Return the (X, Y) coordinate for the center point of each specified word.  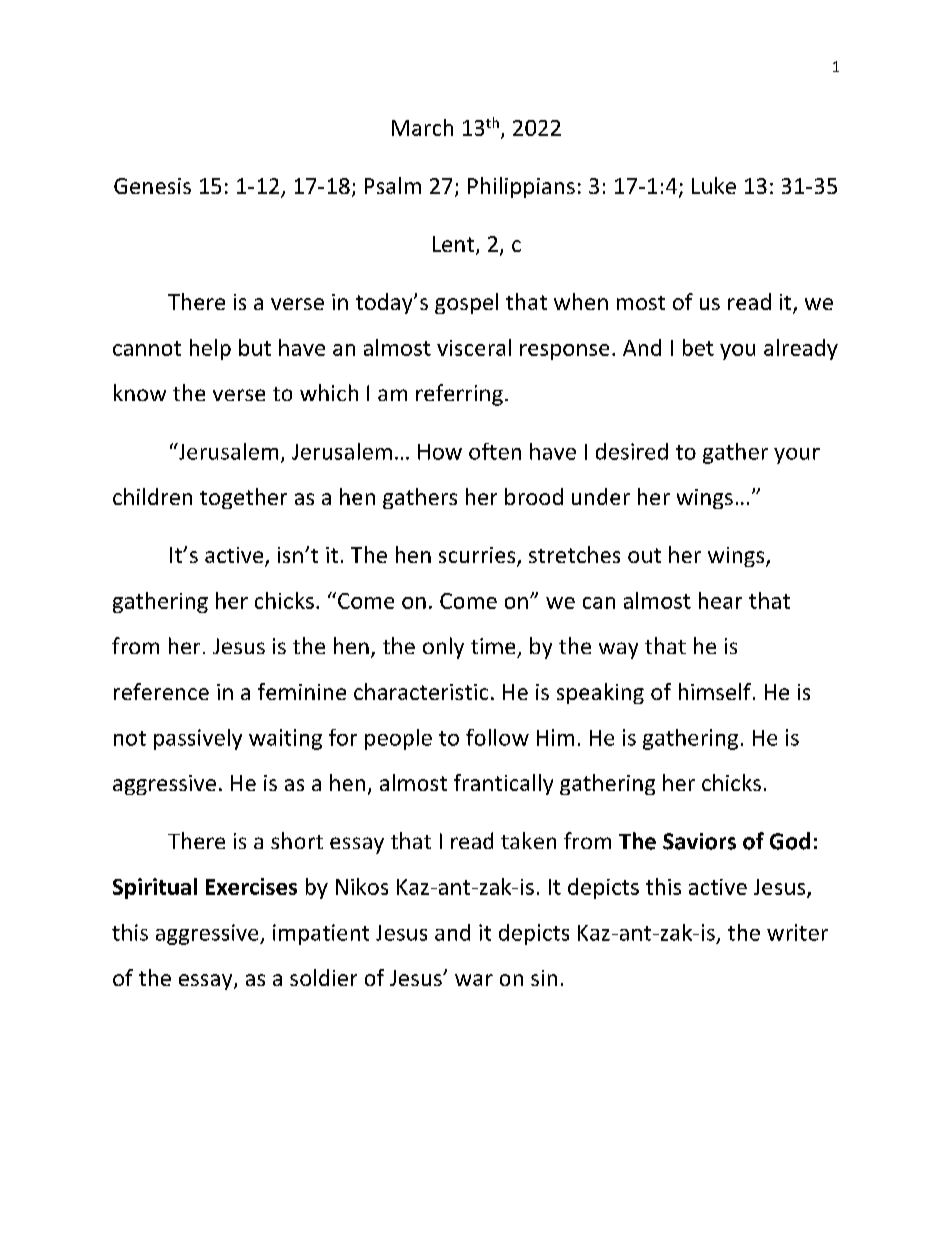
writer (797, 932)
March (422, 127)
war (474, 980)
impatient (321, 934)
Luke (714, 185)
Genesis (152, 186)
